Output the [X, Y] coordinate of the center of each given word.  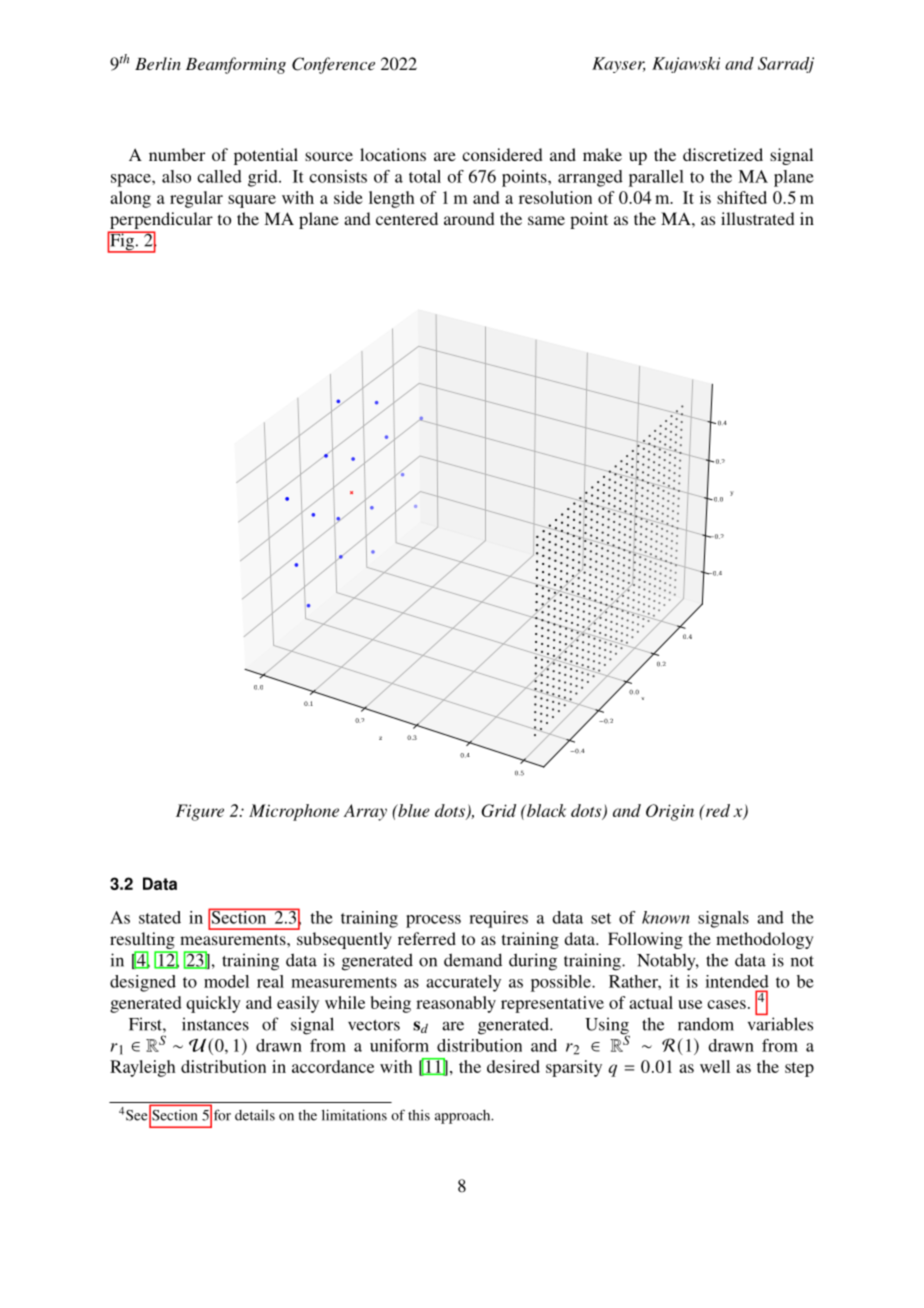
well [715, 1066]
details [255, 1115]
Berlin [158, 63]
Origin [670, 812]
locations [393, 154]
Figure [200, 812]
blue [413, 810]
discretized [723, 154]
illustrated [758, 218]
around [469, 218]
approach [464, 1117]
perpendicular [160, 222]
